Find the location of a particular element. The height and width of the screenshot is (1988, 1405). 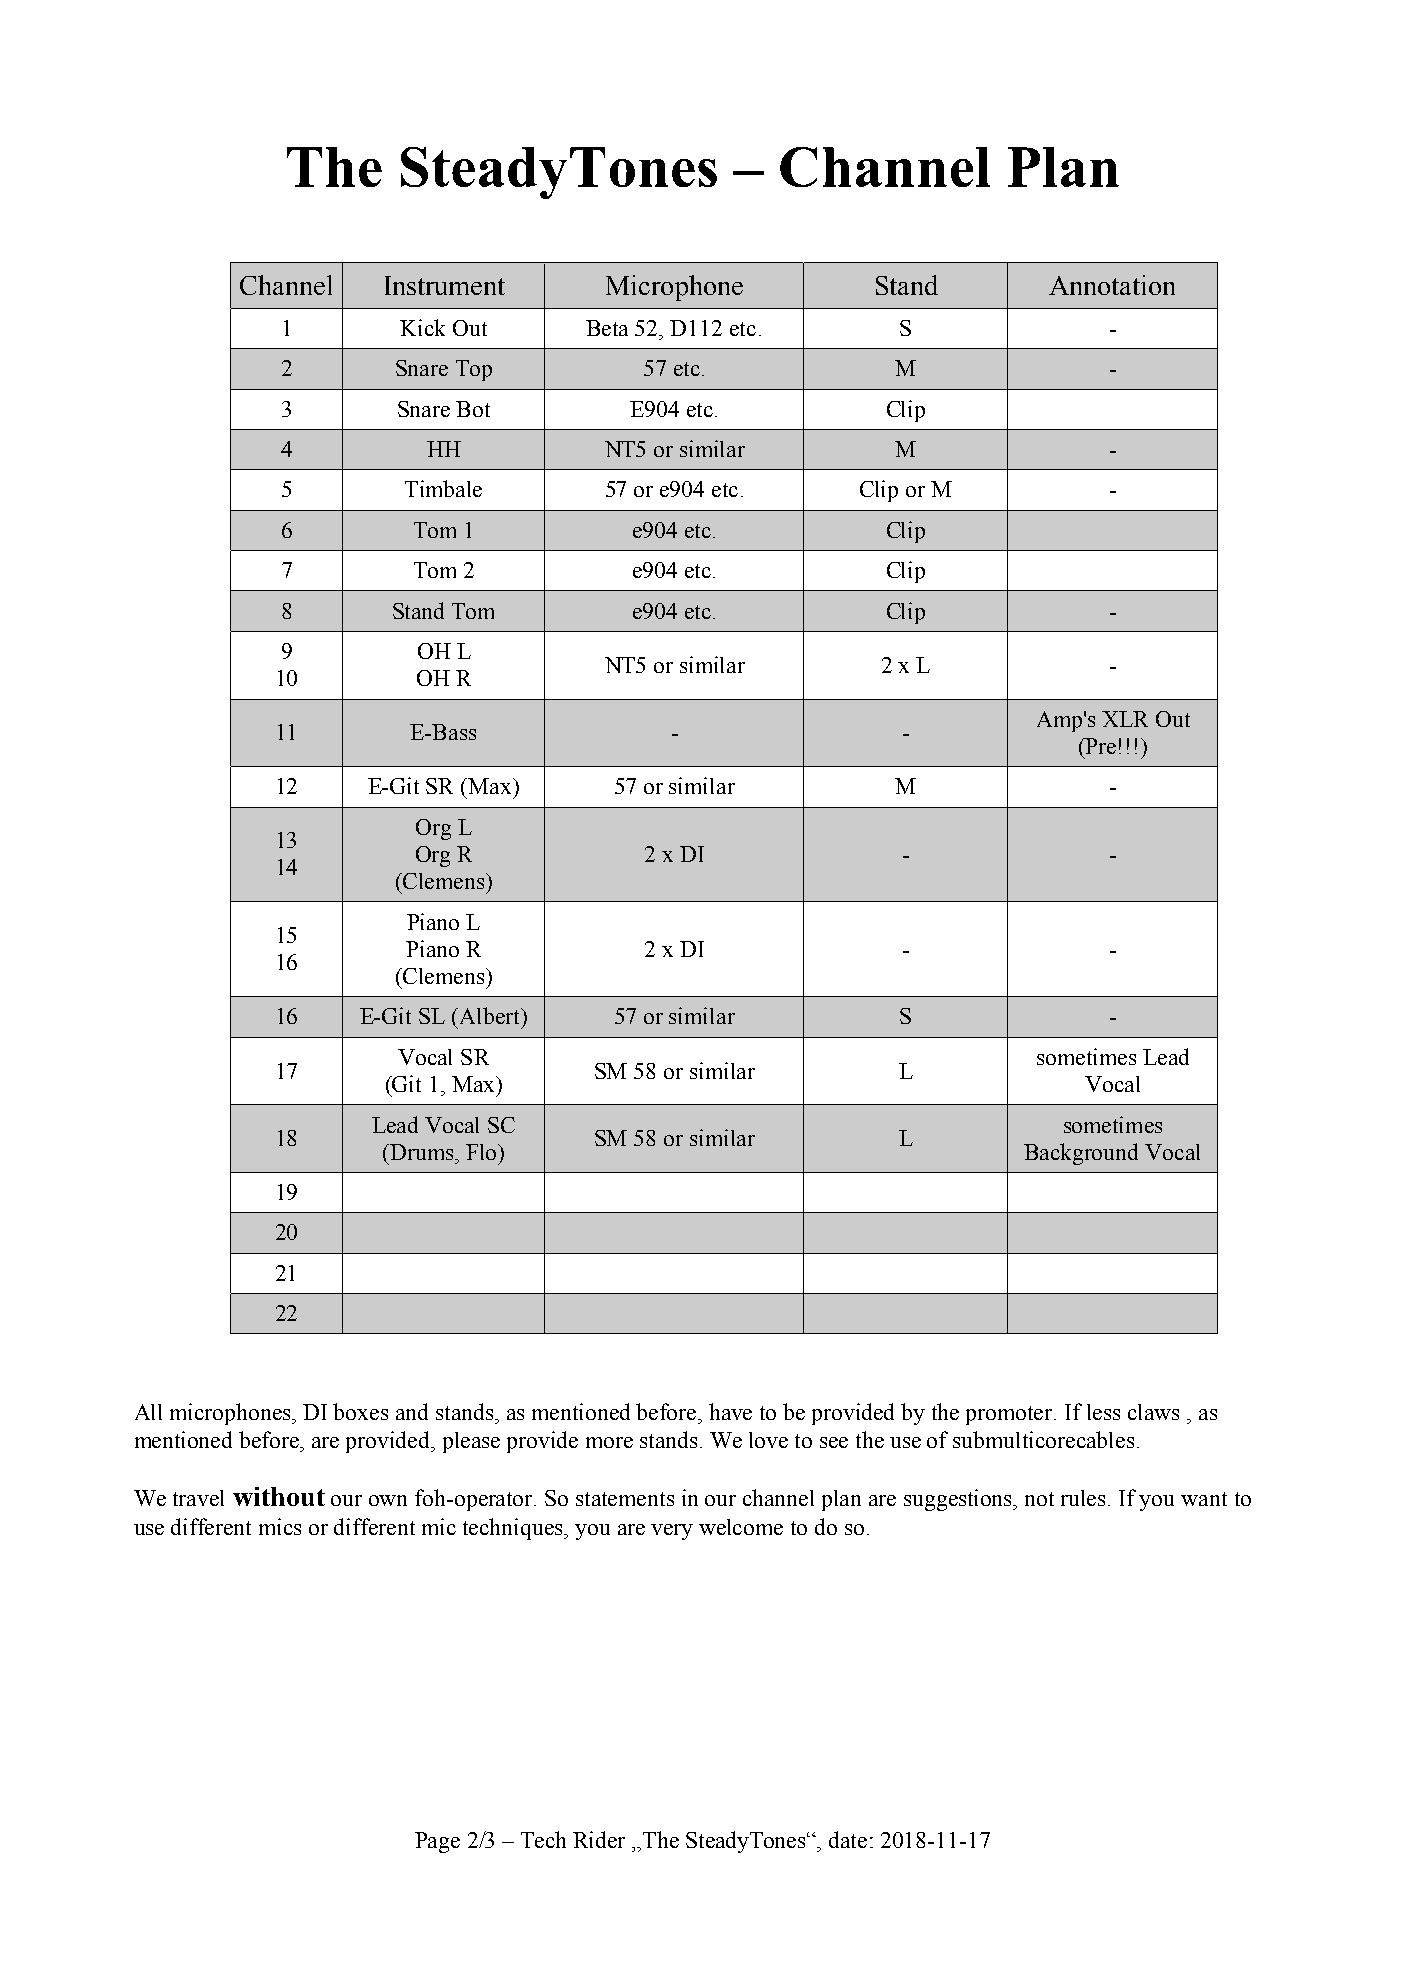

Background is located at coordinates (1081, 1154).
